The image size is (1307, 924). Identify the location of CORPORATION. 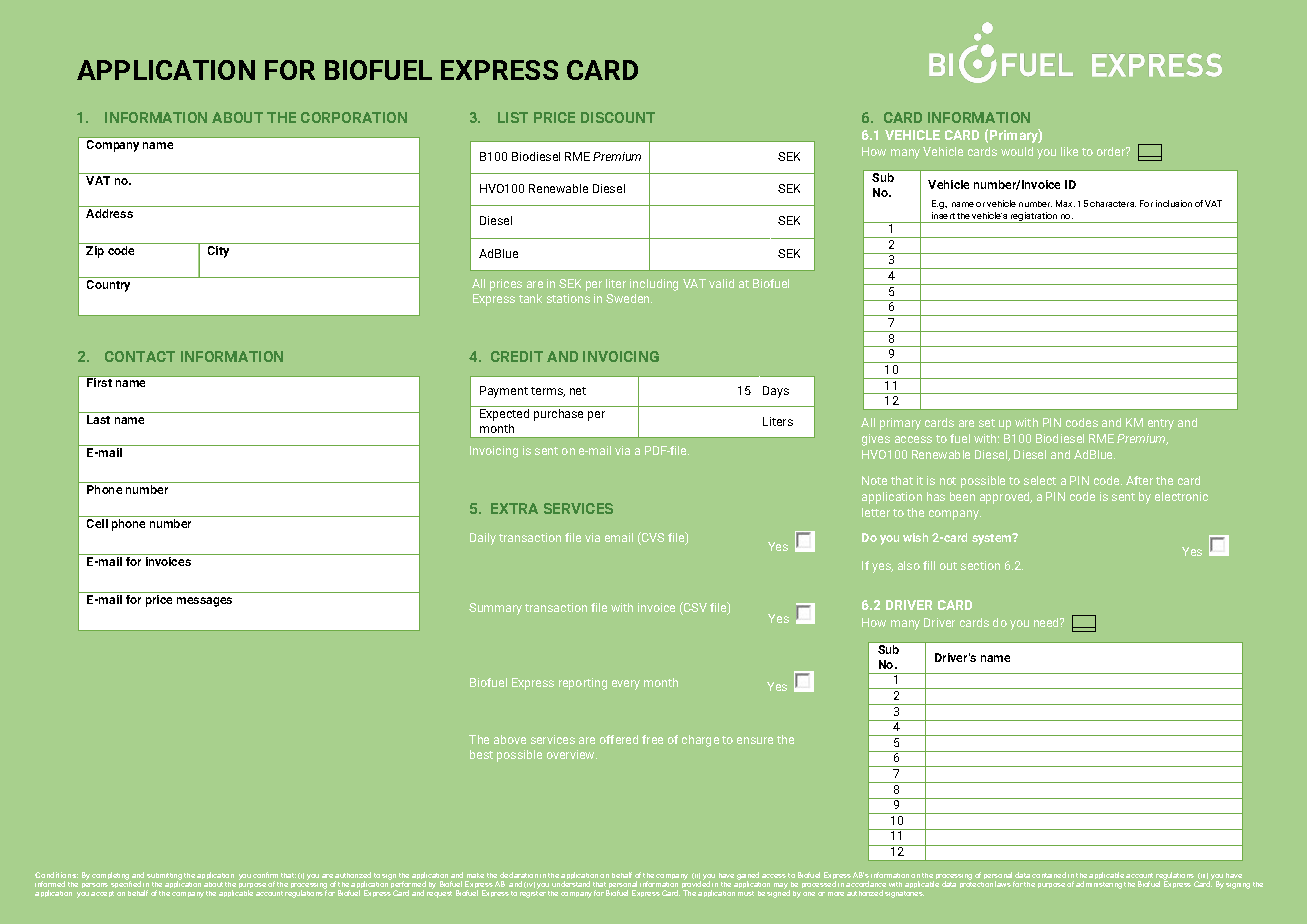
(354, 117).
